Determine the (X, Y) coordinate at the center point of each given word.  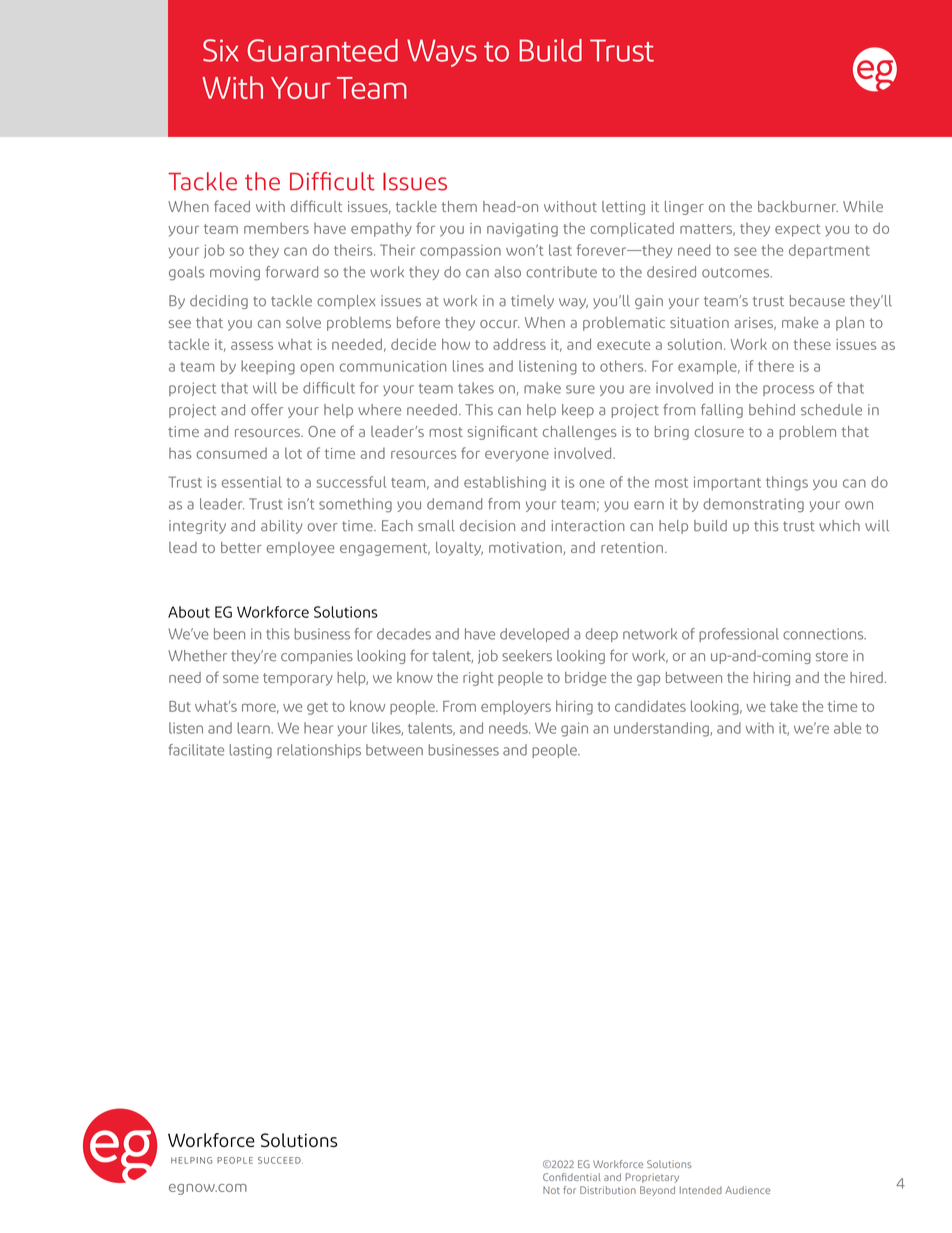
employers (516, 707)
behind (772, 410)
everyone (517, 456)
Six (221, 50)
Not (551, 1190)
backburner (798, 206)
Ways (442, 53)
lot (293, 453)
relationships (319, 751)
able (847, 728)
